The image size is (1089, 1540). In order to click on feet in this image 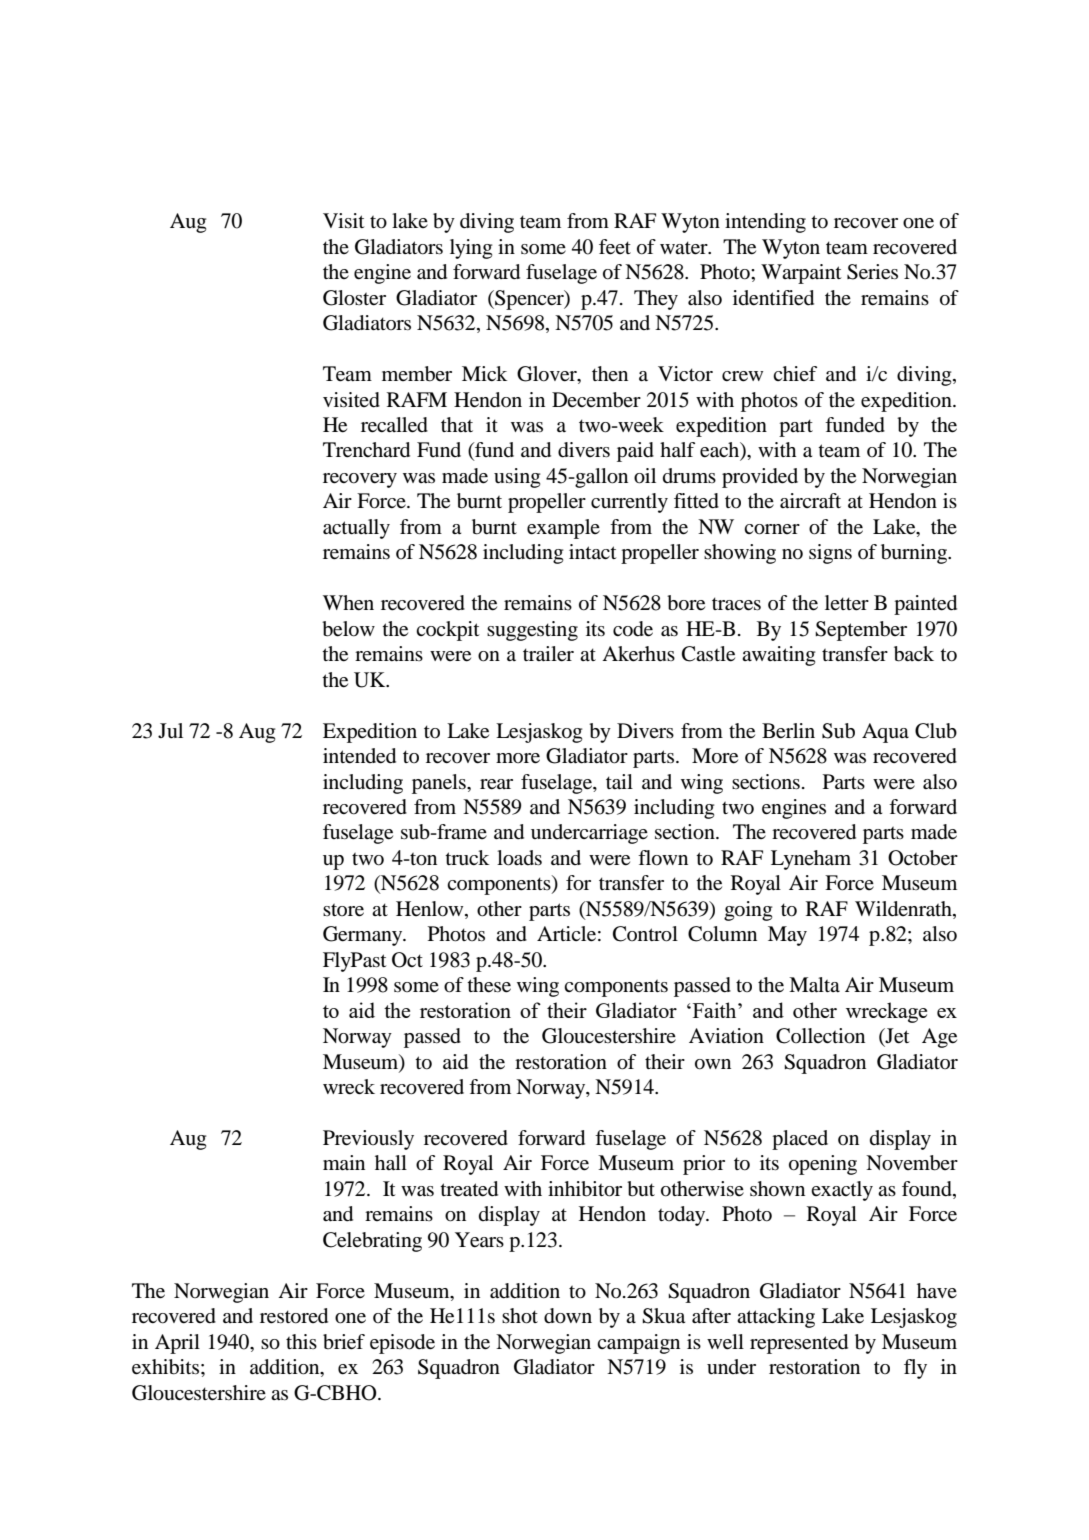, I will do `click(615, 247)`.
